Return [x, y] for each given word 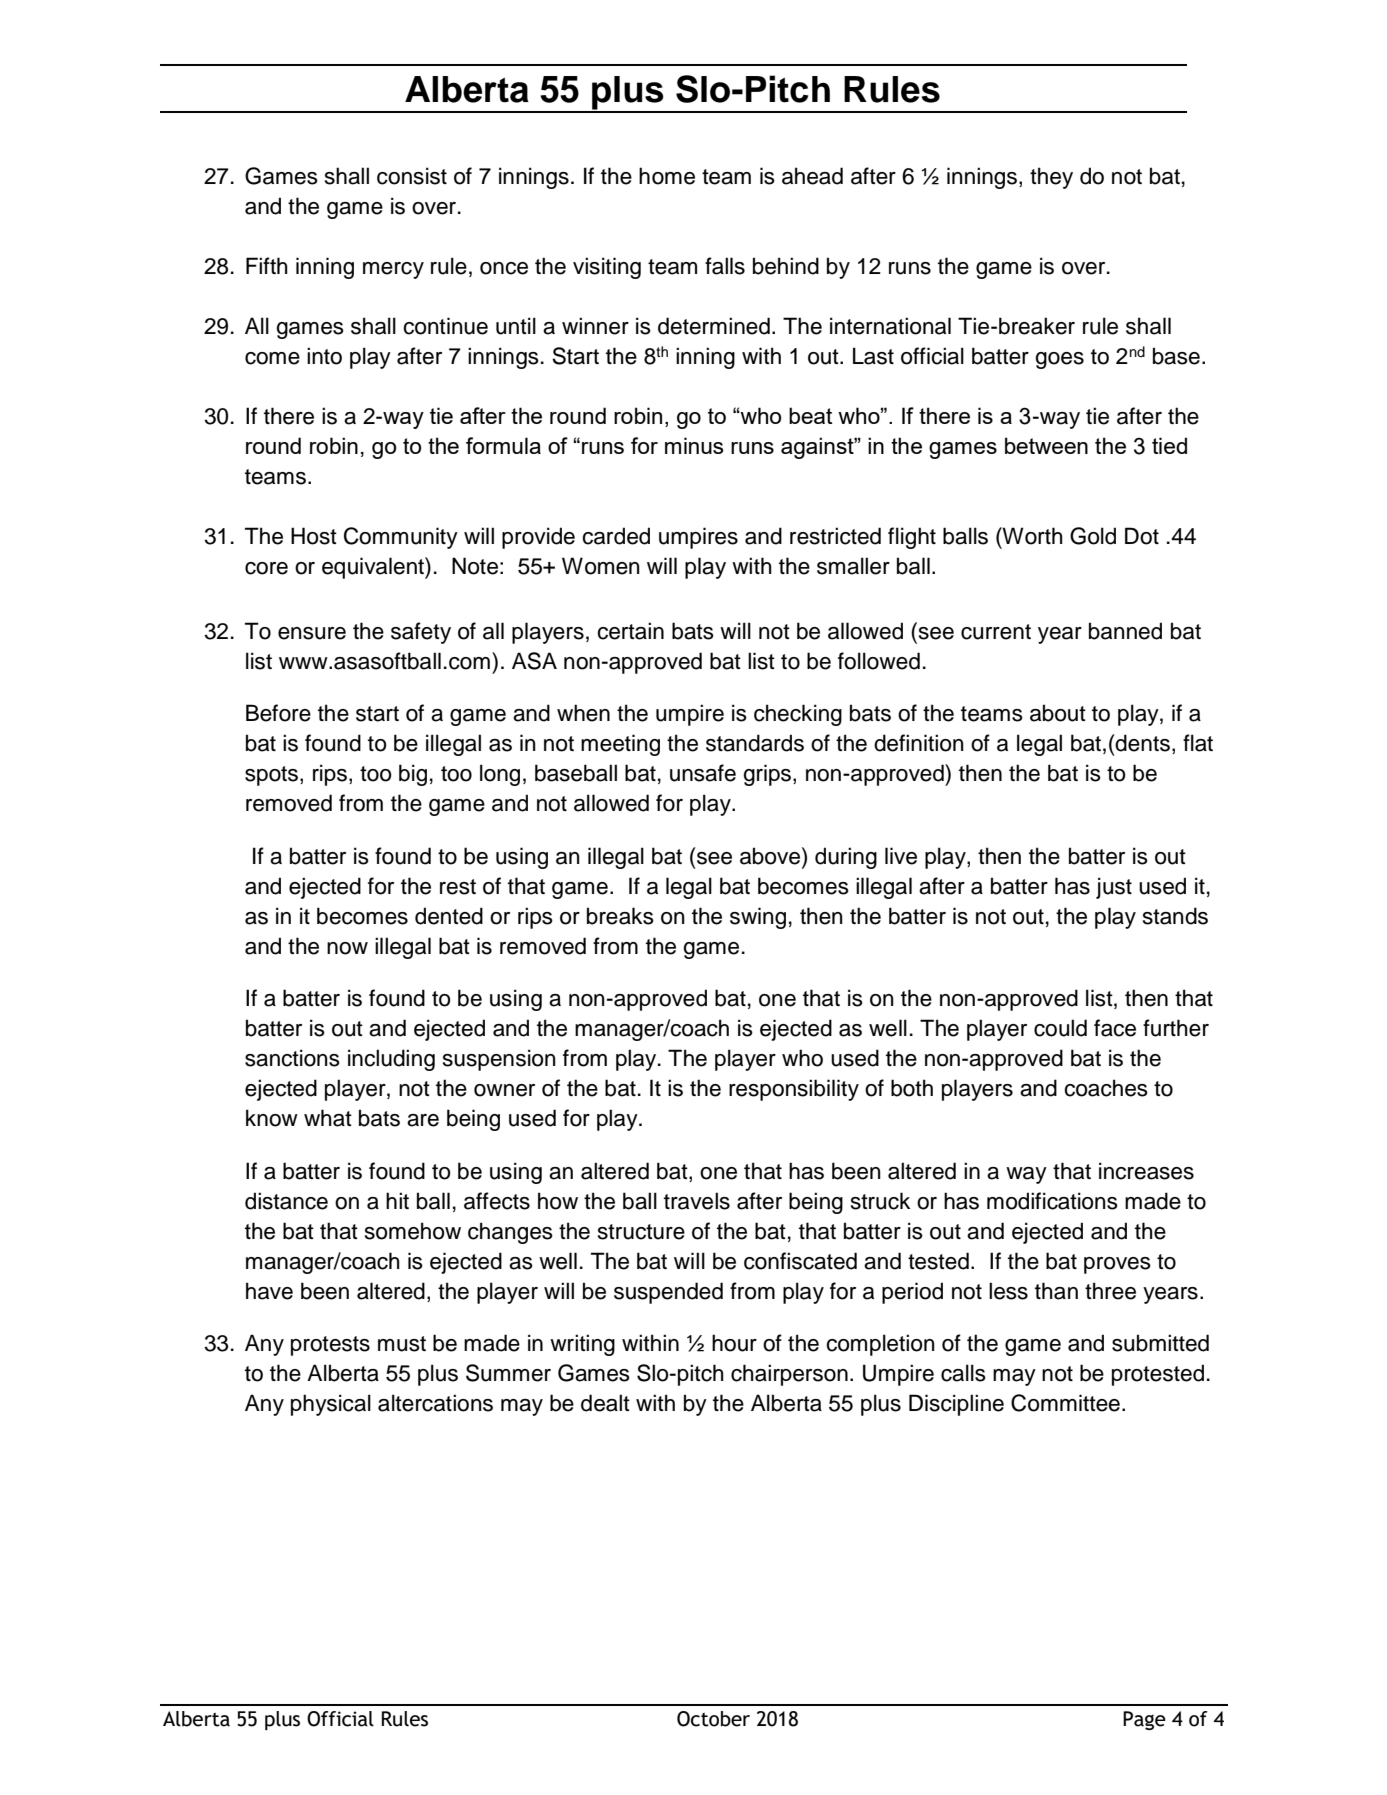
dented [449, 916]
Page [1144, 1720]
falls [725, 266]
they [1051, 178]
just [1114, 888]
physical [331, 1405]
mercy [393, 270]
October [713, 1719]
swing [758, 918]
